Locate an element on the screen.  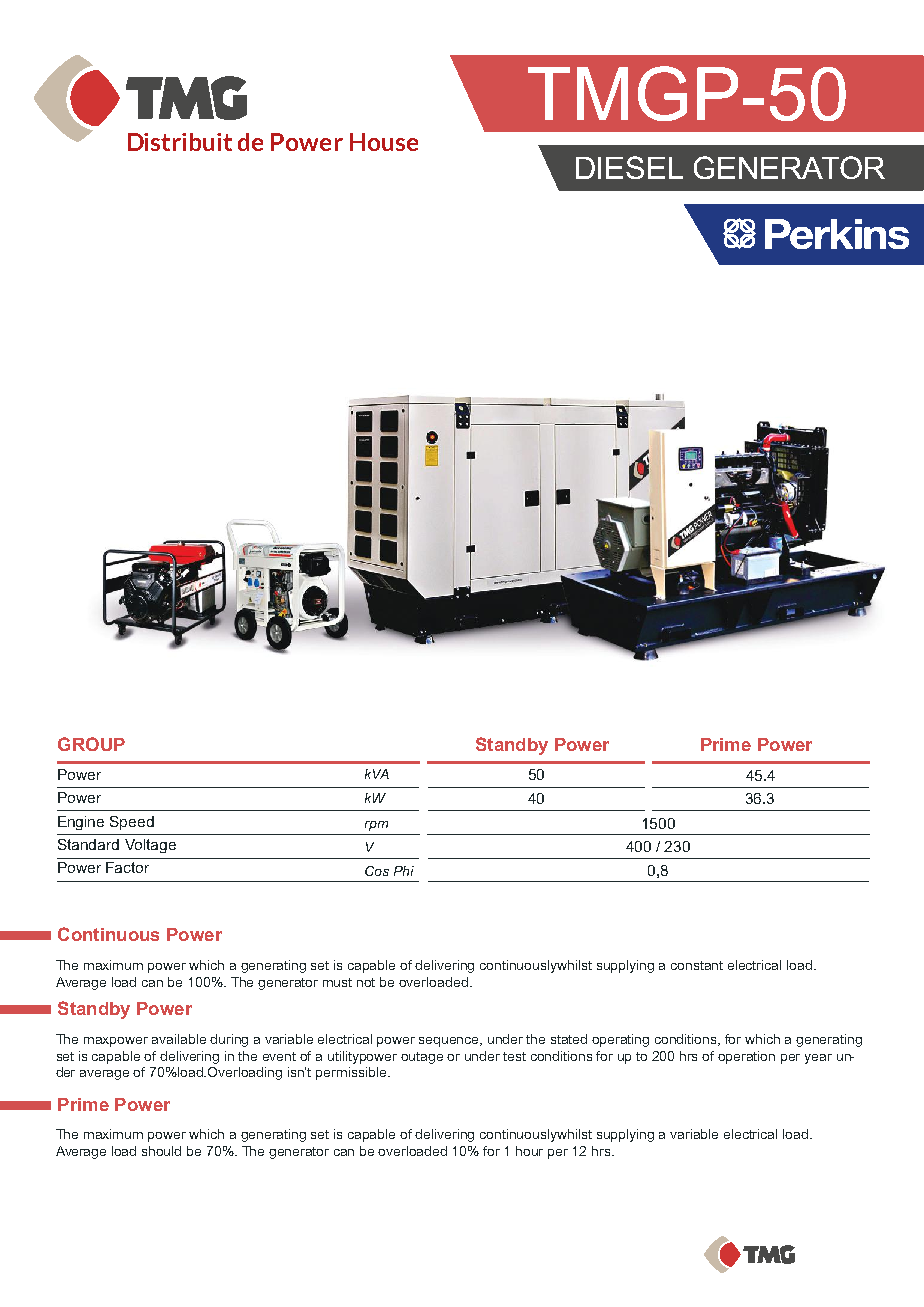
constant is located at coordinates (697, 965).
